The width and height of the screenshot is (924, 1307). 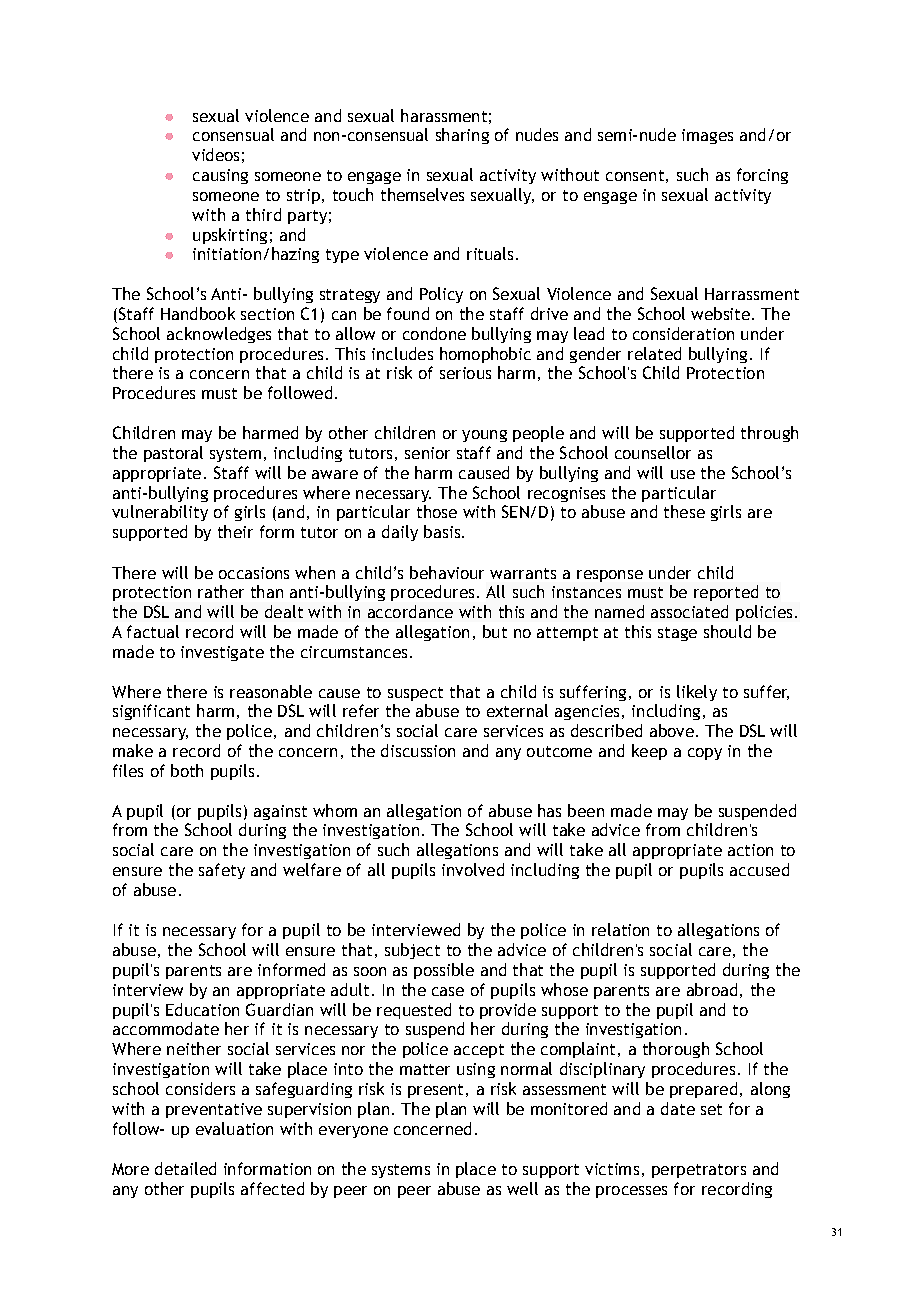 What do you see at coordinates (473, 869) in the screenshot?
I see `involved` at bounding box center [473, 869].
